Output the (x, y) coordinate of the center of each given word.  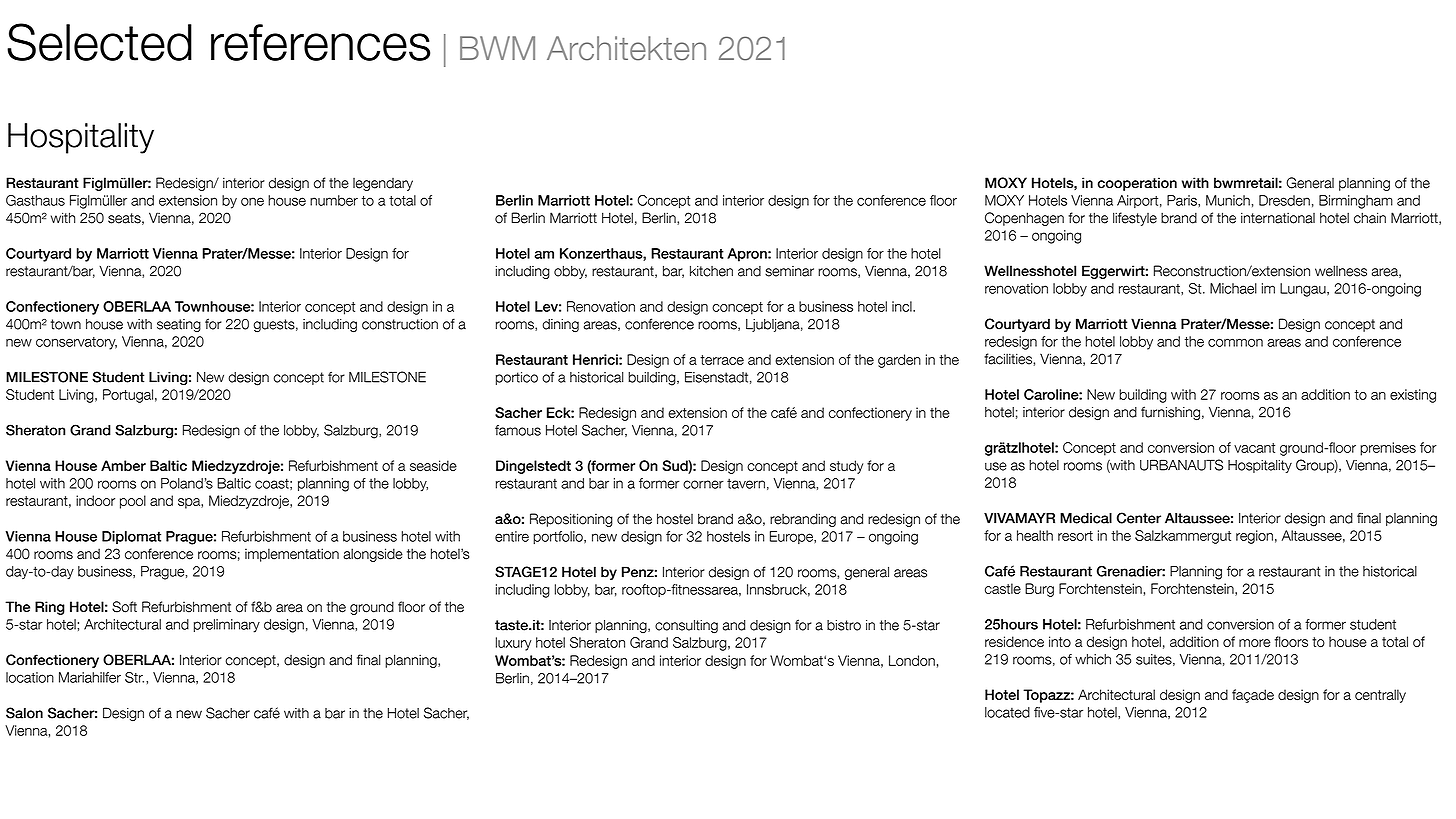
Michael (1233, 288)
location (30, 677)
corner (703, 484)
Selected (99, 42)
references (320, 42)
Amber (123, 465)
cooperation (1137, 184)
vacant (1254, 448)
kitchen (711, 271)
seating (179, 325)
